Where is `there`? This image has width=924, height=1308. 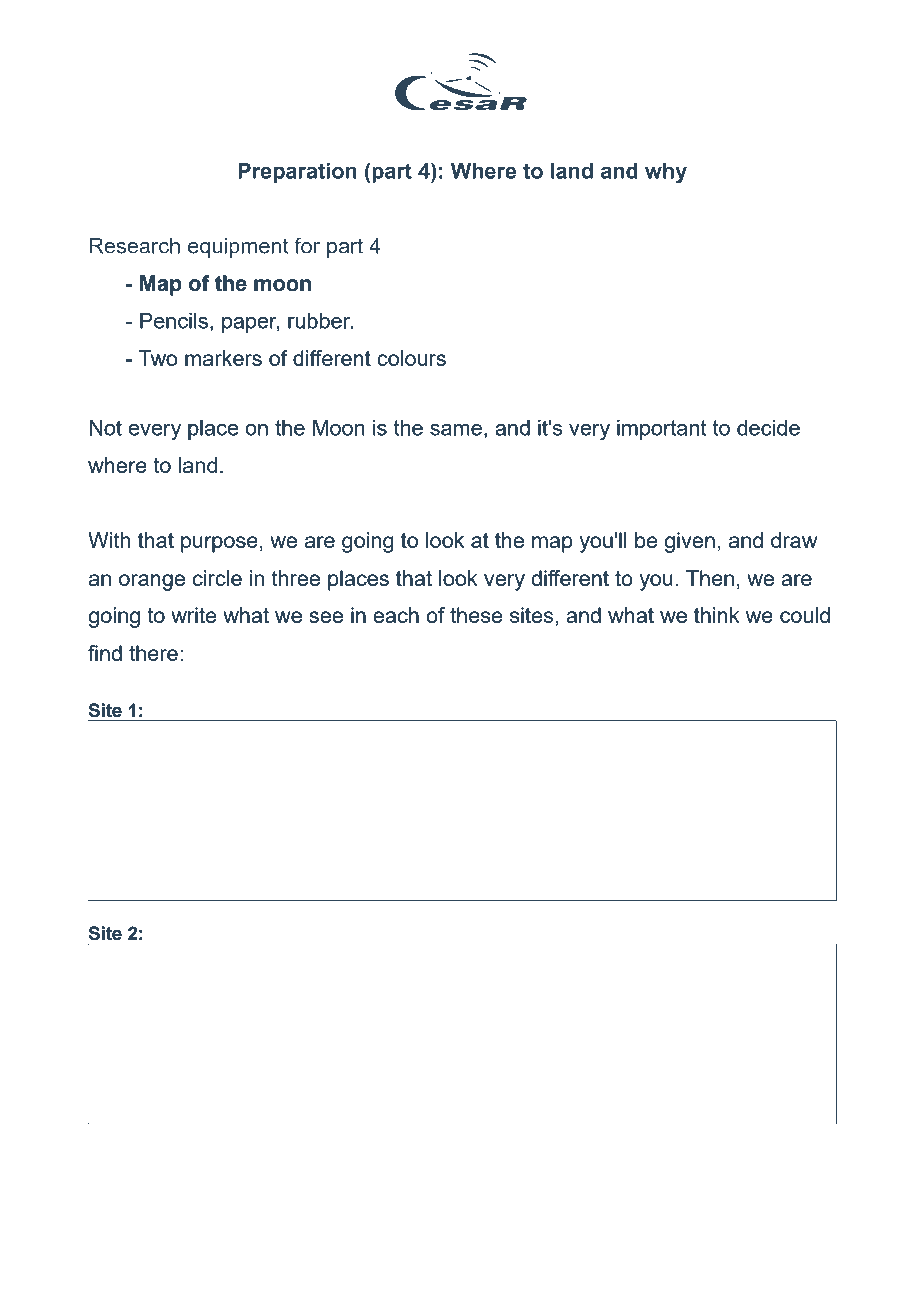 there is located at coordinates (153, 653).
